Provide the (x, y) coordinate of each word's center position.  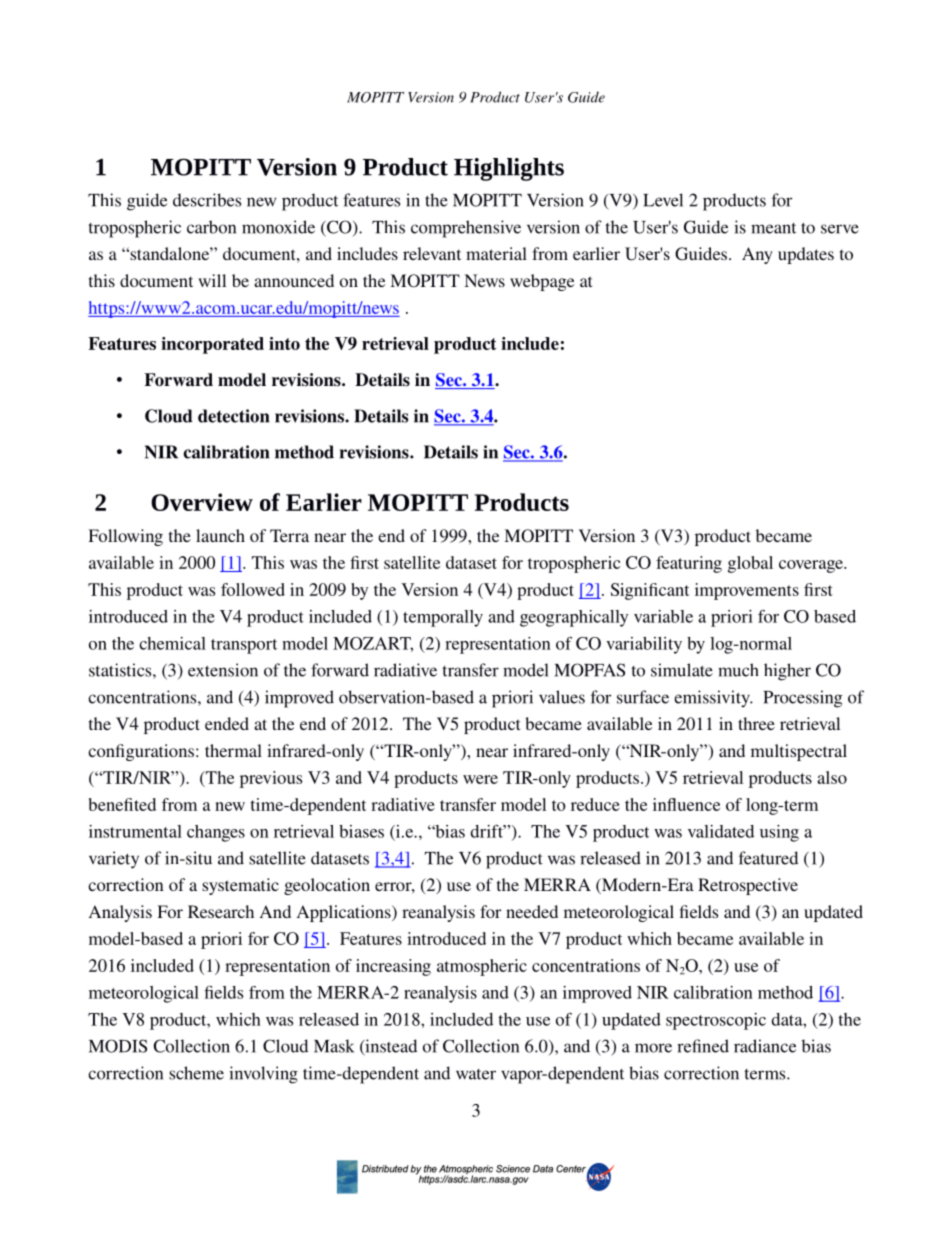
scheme (196, 1073)
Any (757, 255)
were (480, 779)
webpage (542, 282)
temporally (443, 618)
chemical (172, 643)
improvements (747, 591)
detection (233, 416)
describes (207, 200)
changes (216, 833)
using (779, 833)
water (476, 1074)
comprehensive (466, 229)
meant (773, 228)
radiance (765, 1046)
